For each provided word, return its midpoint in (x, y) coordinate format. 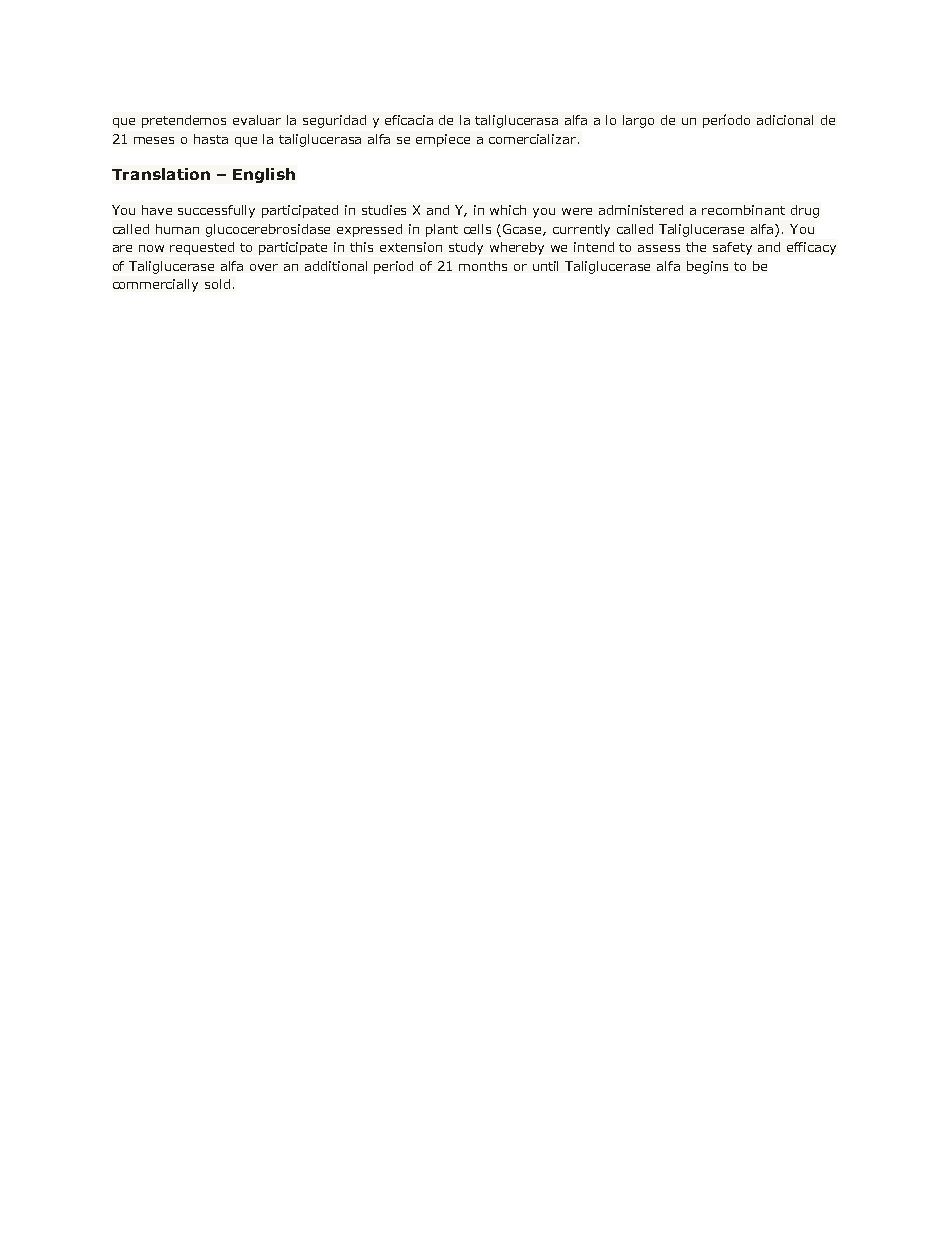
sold (217, 284)
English (264, 175)
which (508, 210)
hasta (211, 139)
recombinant (743, 210)
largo (638, 121)
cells (477, 229)
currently (581, 230)
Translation (161, 174)
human (177, 229)
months (483, 266)
